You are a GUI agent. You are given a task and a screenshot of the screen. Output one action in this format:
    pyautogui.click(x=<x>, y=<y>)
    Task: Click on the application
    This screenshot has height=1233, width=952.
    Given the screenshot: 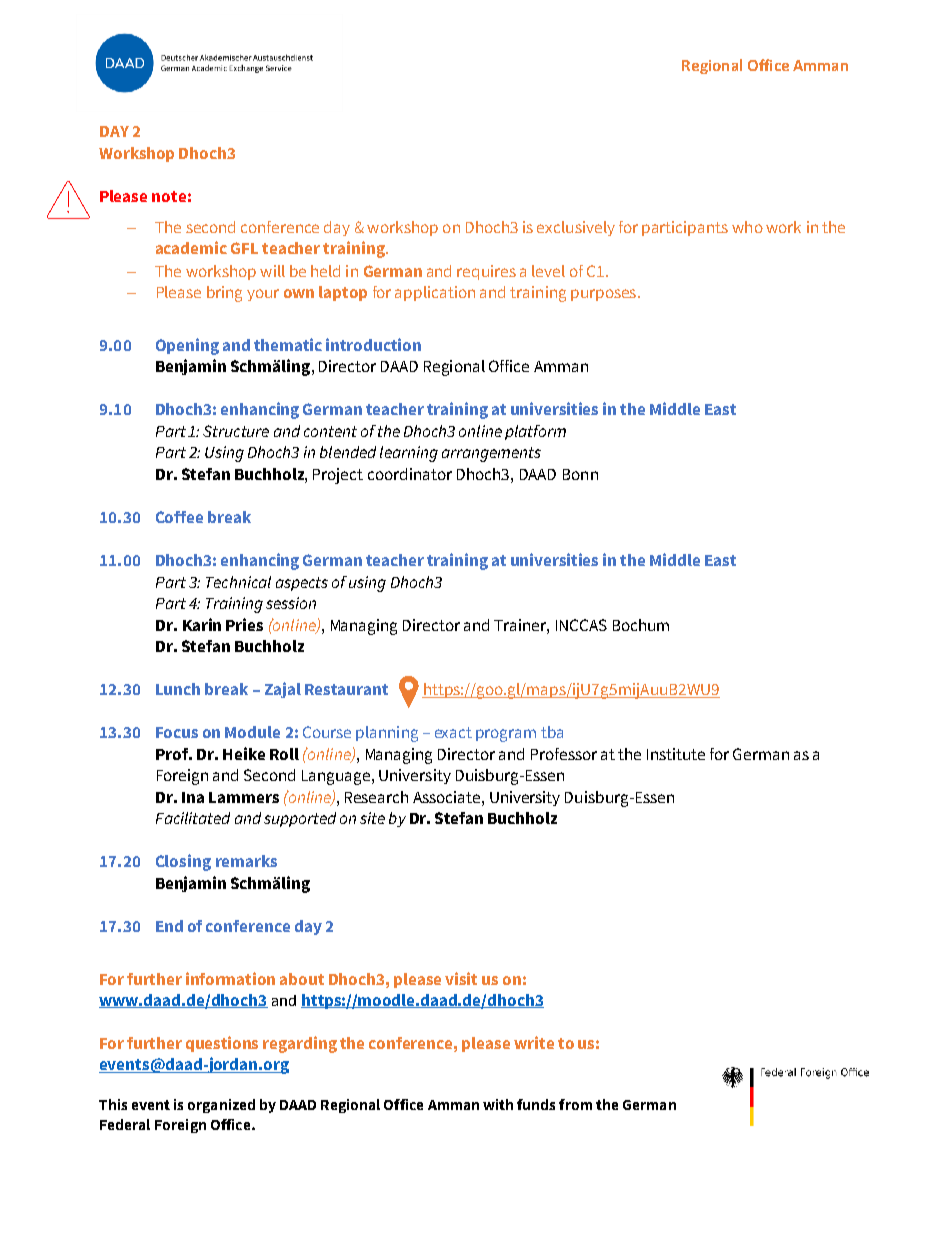 What is the action you would take?
    pyautogui.click(x=435, y=293)
